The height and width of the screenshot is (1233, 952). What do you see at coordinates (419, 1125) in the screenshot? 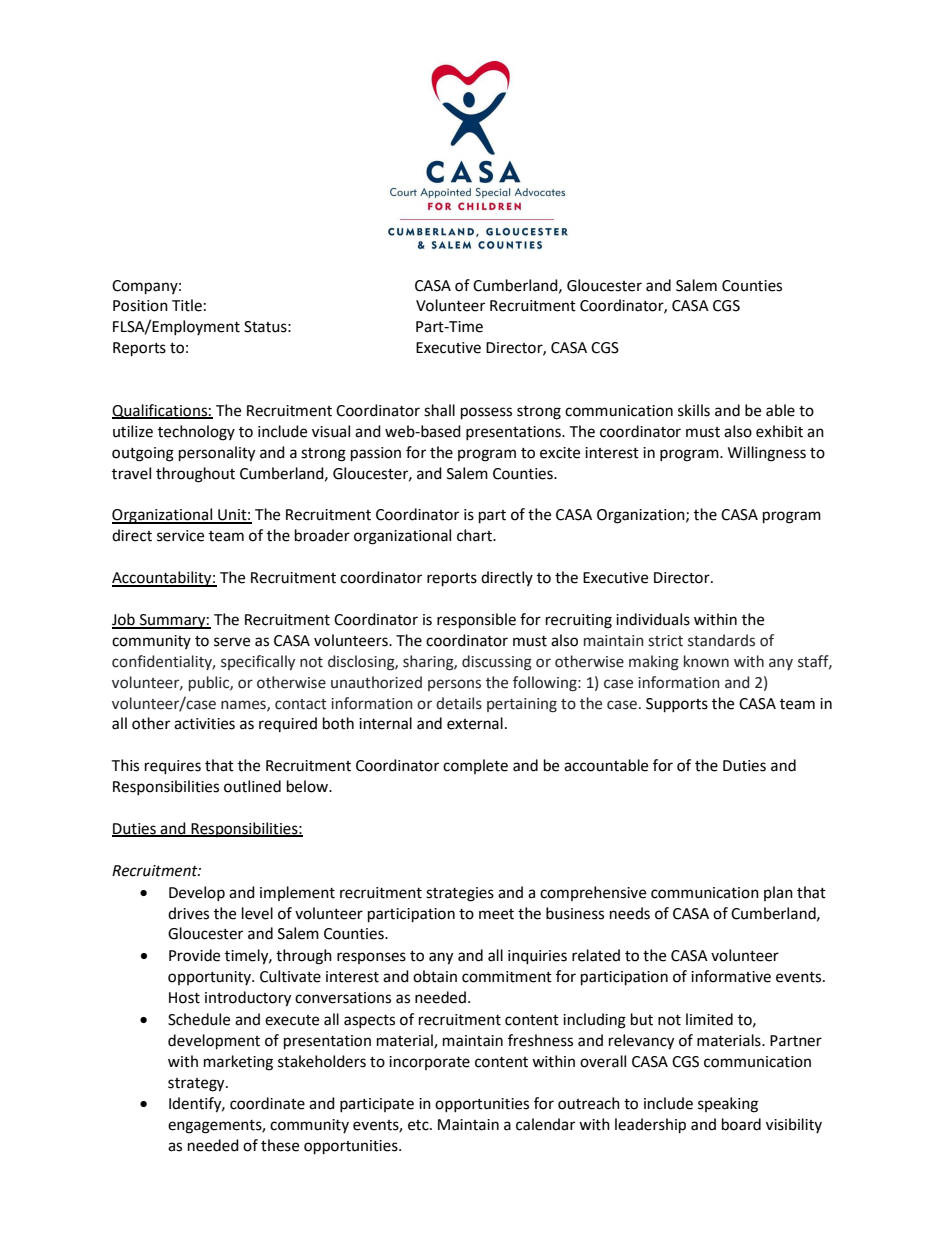
I see `etc` at bounding box center [419, 1125].
